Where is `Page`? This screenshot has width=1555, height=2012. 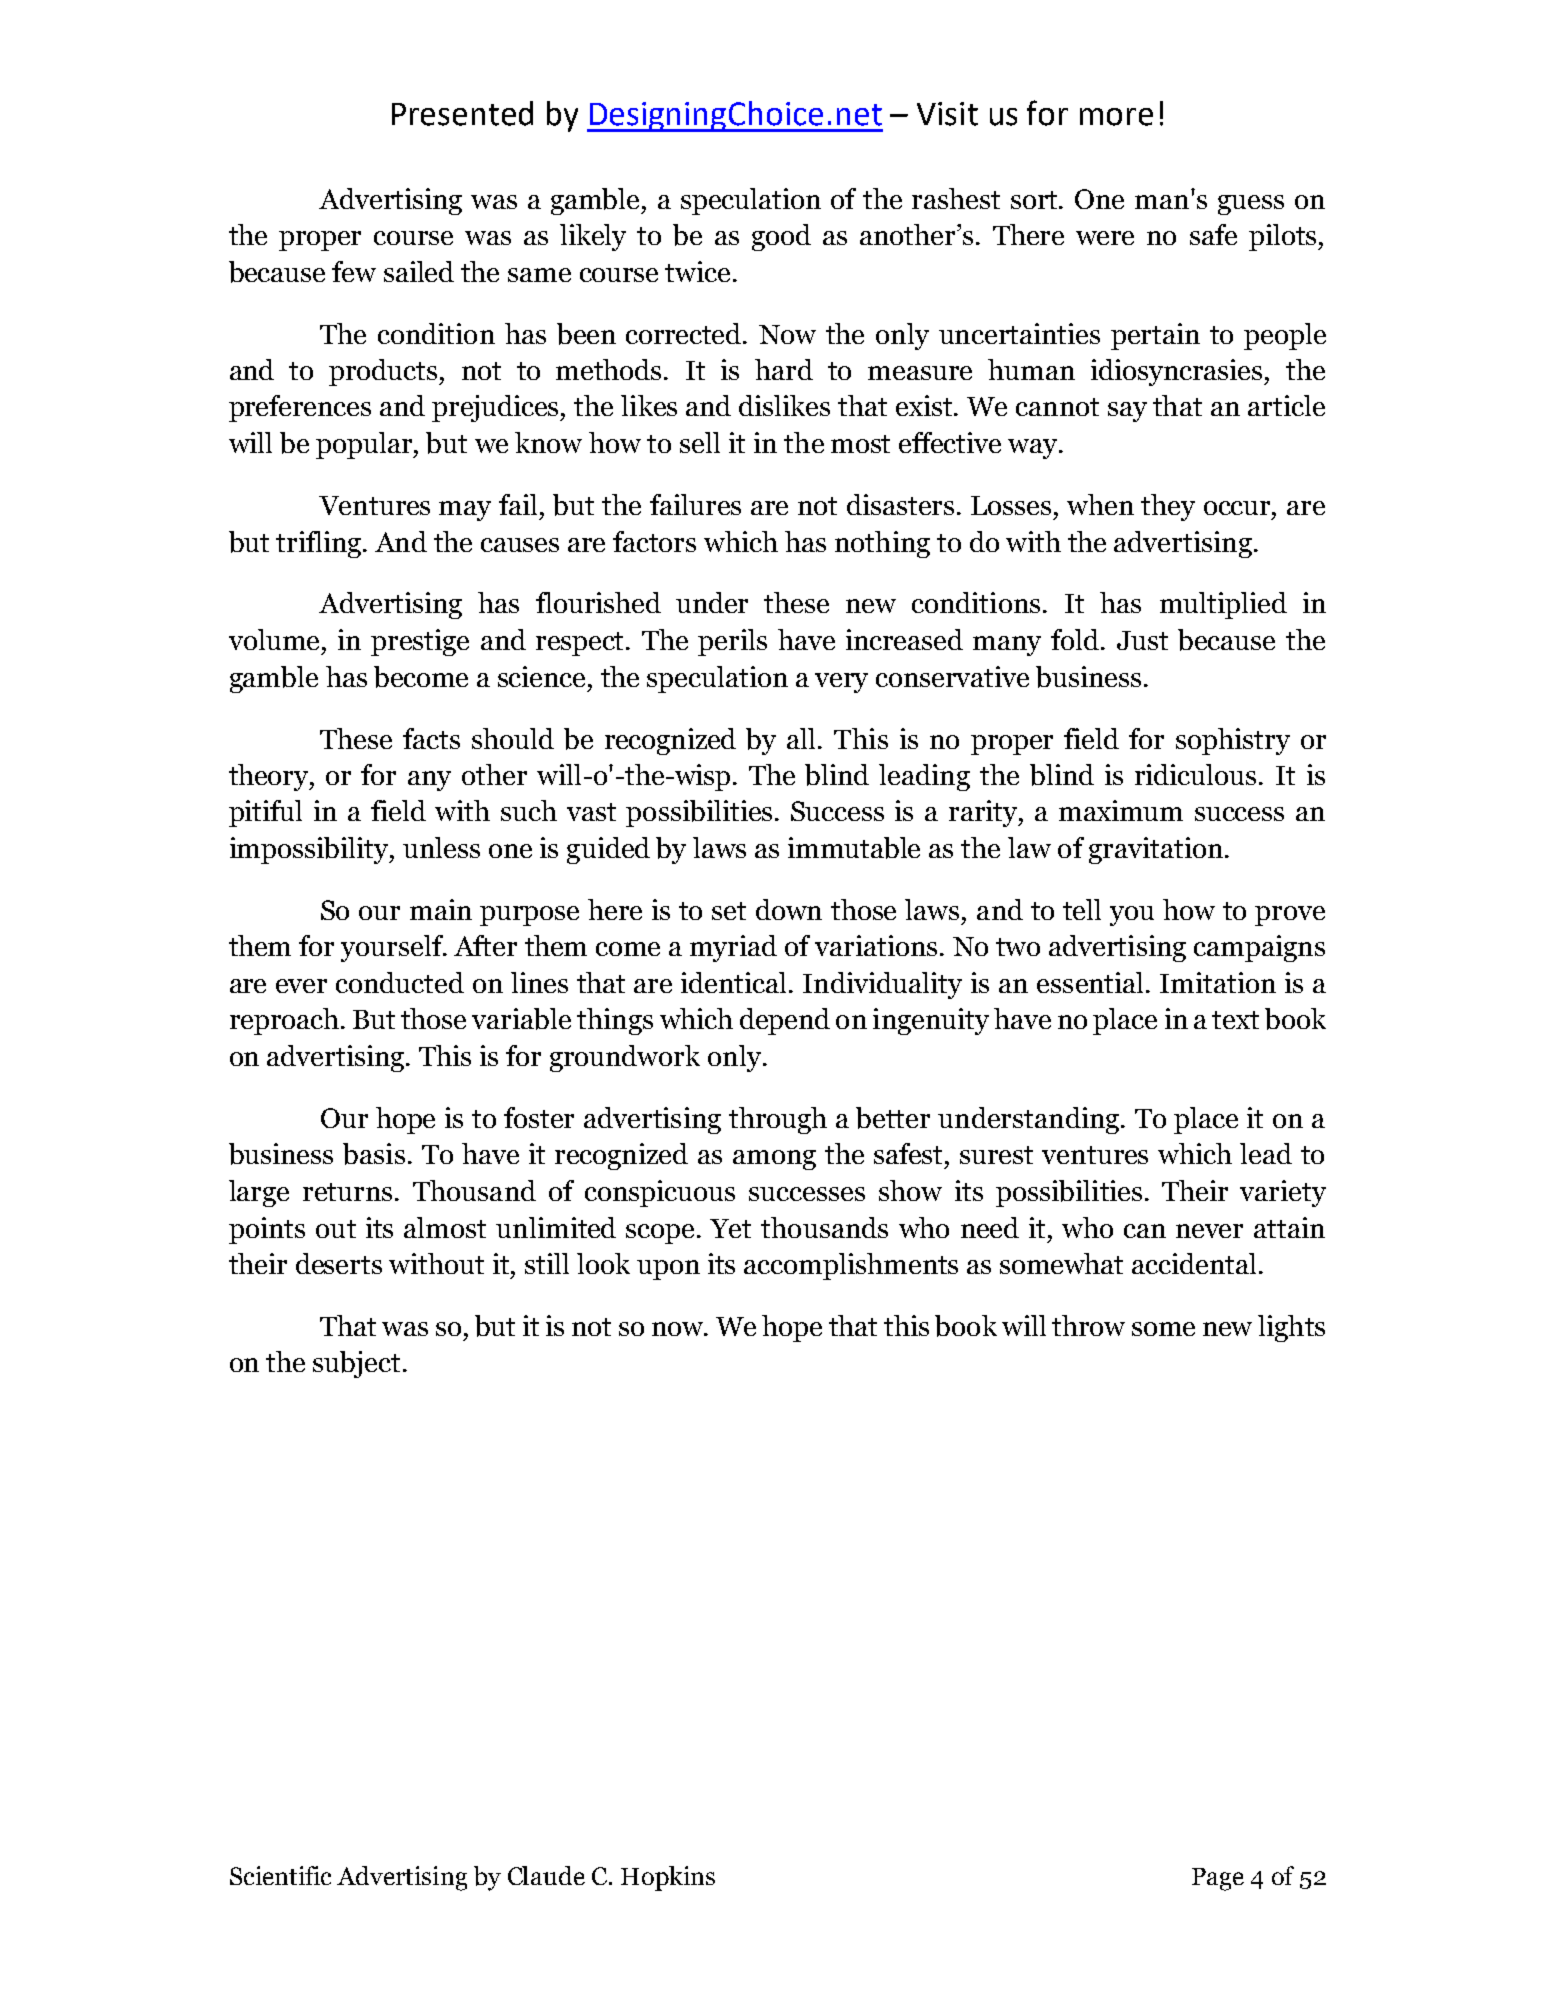 Page is located at coordinates (1218, 1879).
